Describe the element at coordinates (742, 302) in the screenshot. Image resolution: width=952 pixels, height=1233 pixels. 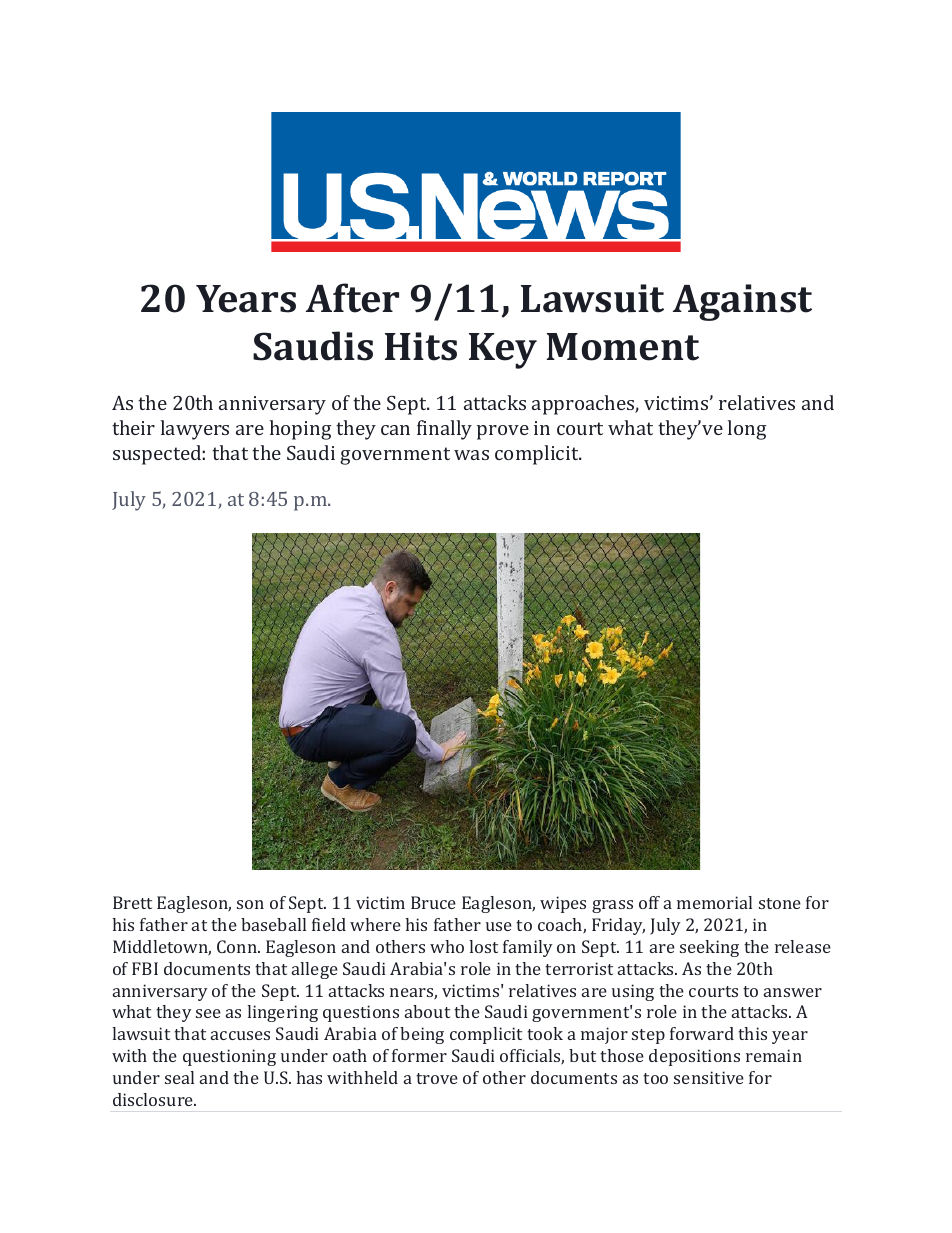
I see `Against` at that location.
